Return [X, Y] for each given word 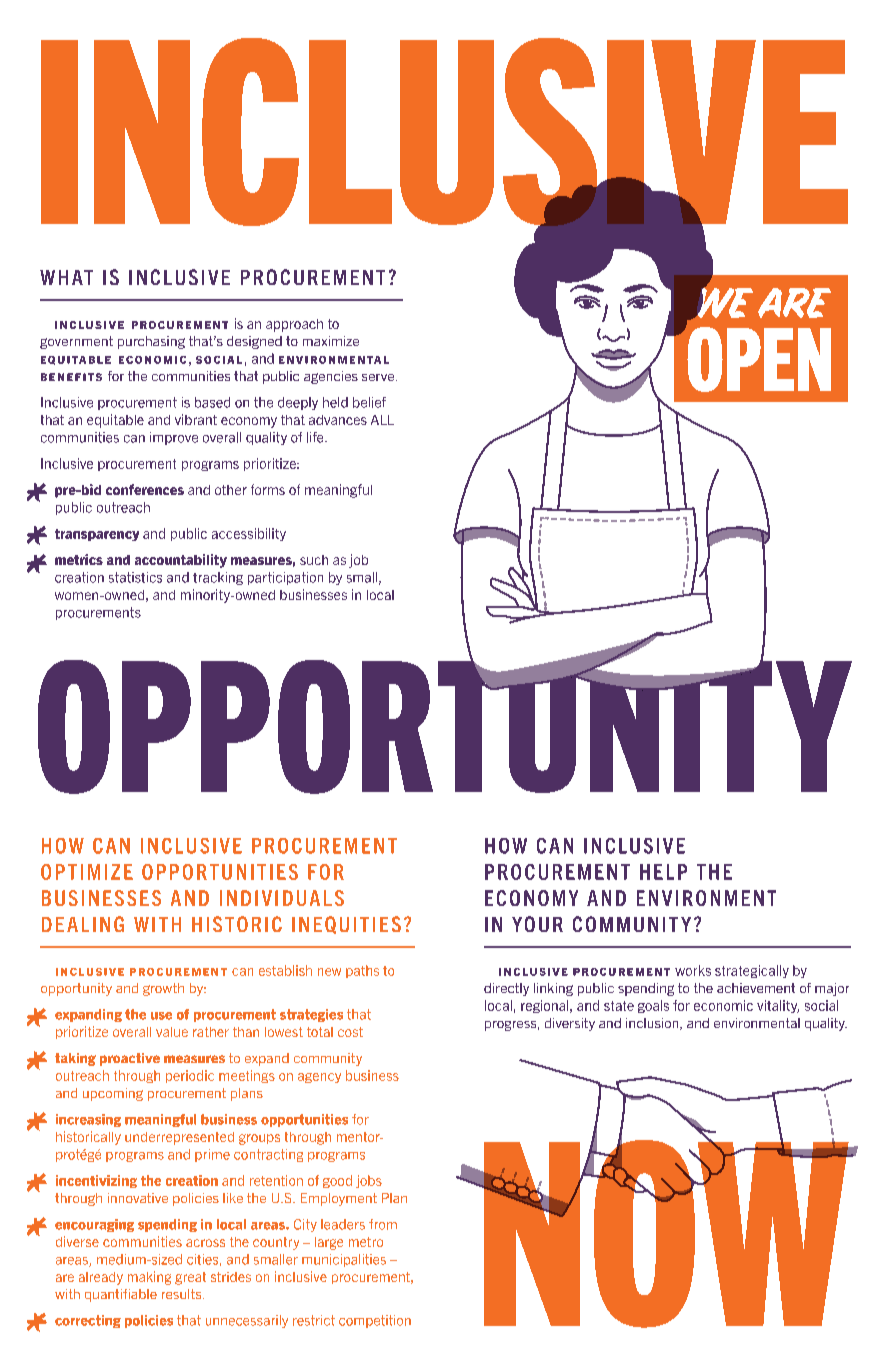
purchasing [151, 342]
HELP [663, 872]
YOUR [537, 924]
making [149, 1278]
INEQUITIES [346, 925]
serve [379, 377]
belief [369, 402]
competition [375, 1321]
